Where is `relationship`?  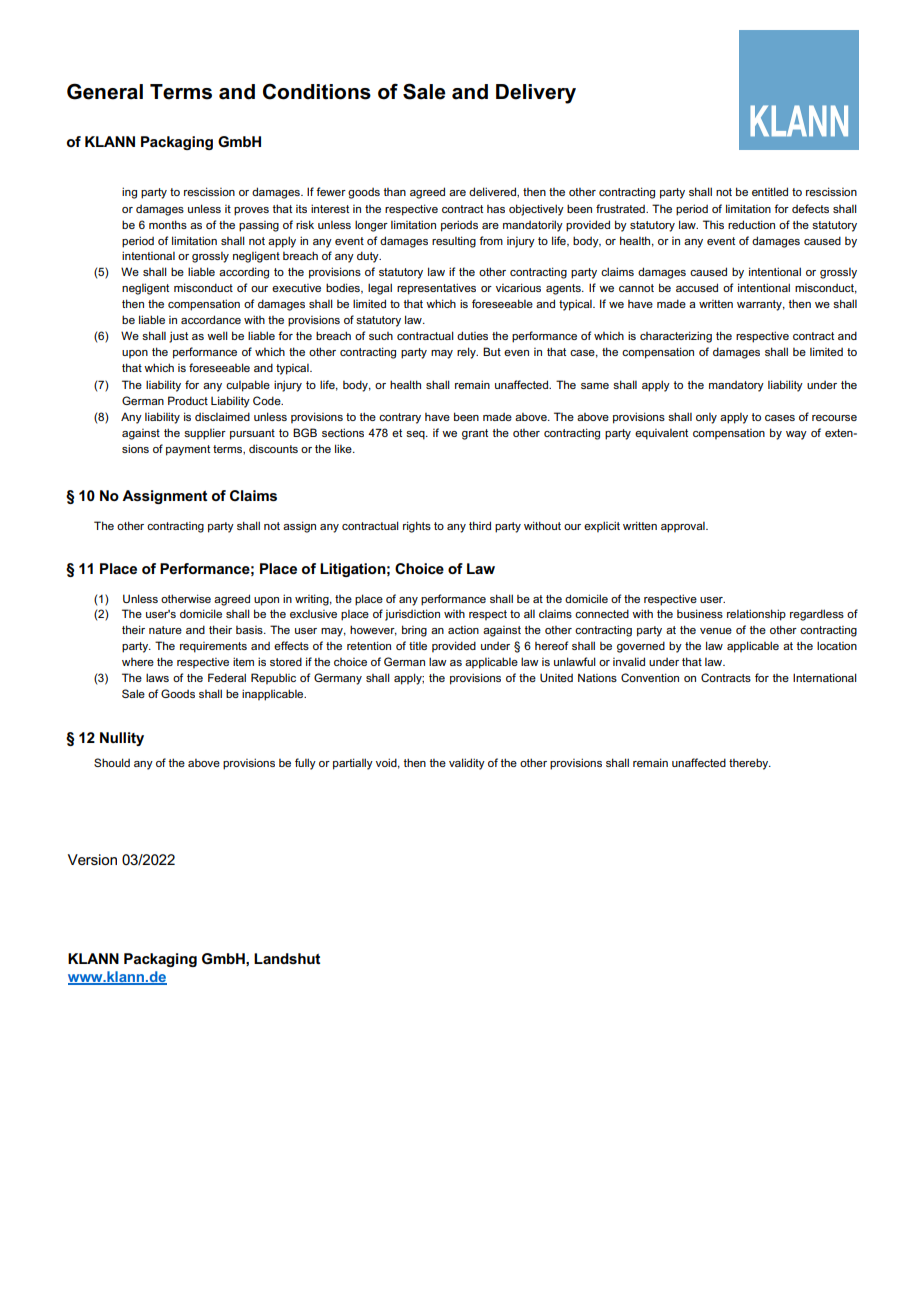
relationship is located at coordinates (756, 615).
